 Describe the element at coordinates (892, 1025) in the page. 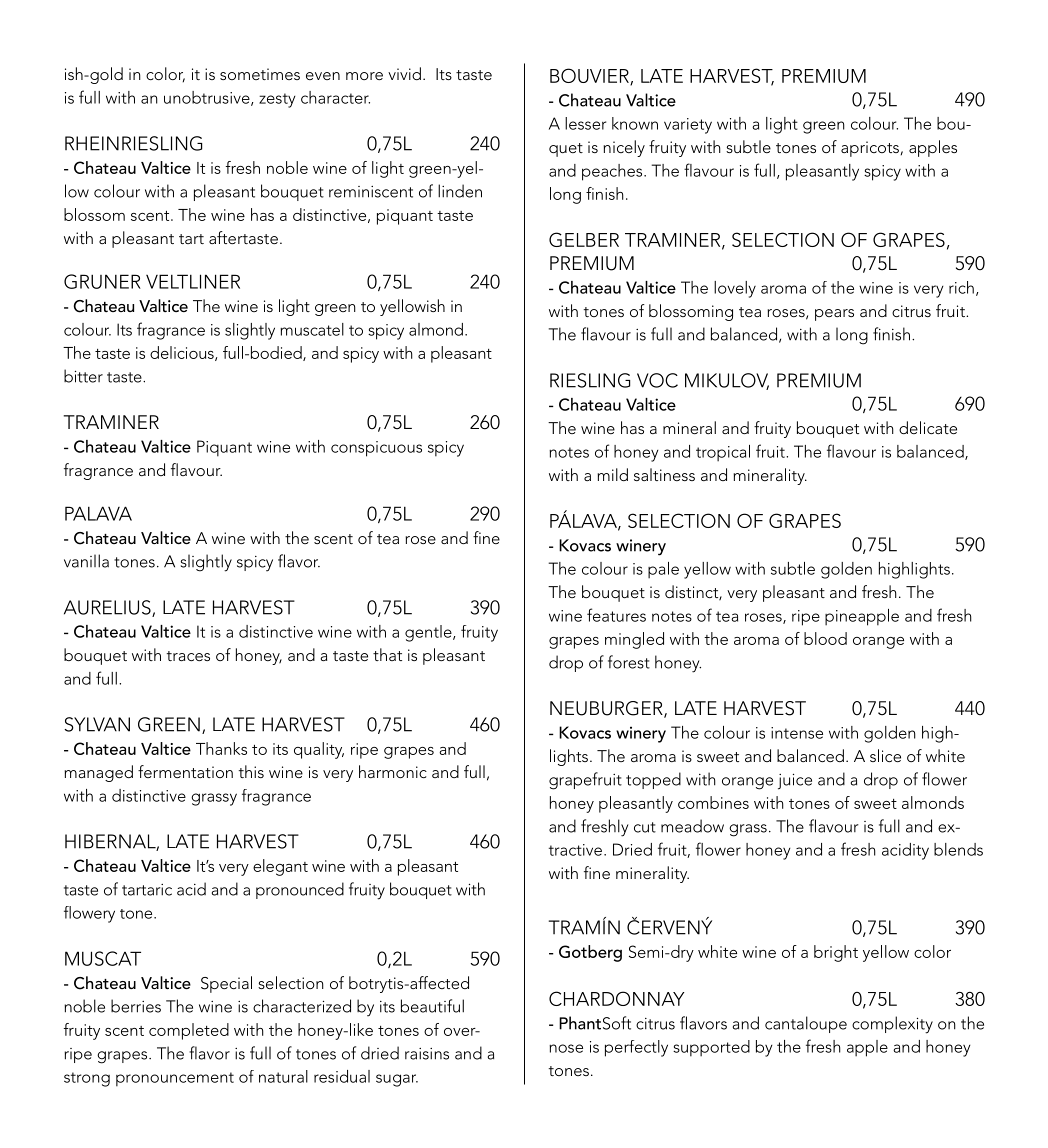

I see `complexity` at that location.
